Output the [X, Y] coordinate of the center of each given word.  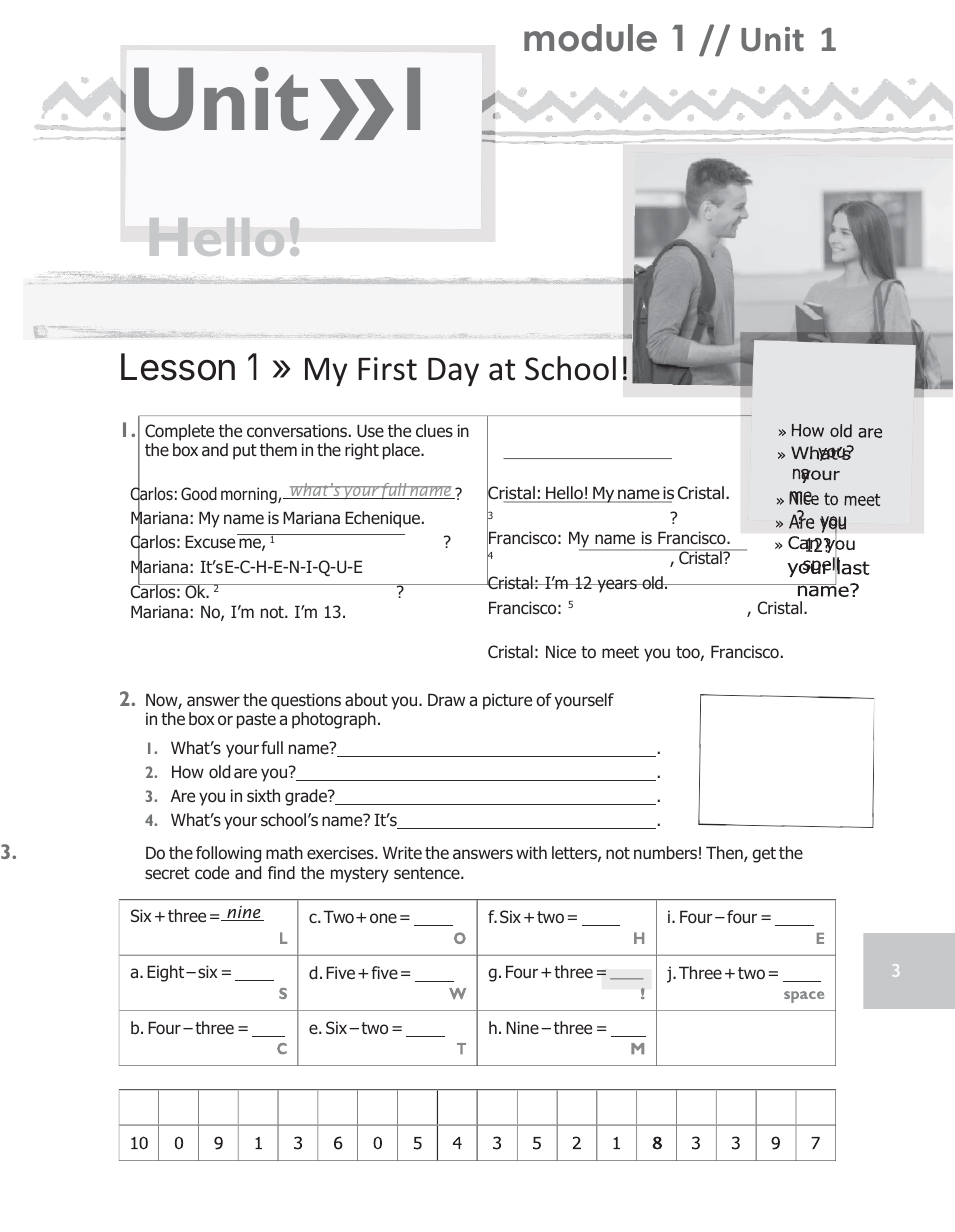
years [617, 586]
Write [402, 852]
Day [453, 372]
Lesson [178, 367]
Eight [167, 973]
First [387, 369]
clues [434, 430]
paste [256, 721]
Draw [446, 700]
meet [620, 652]
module [590, 38]
